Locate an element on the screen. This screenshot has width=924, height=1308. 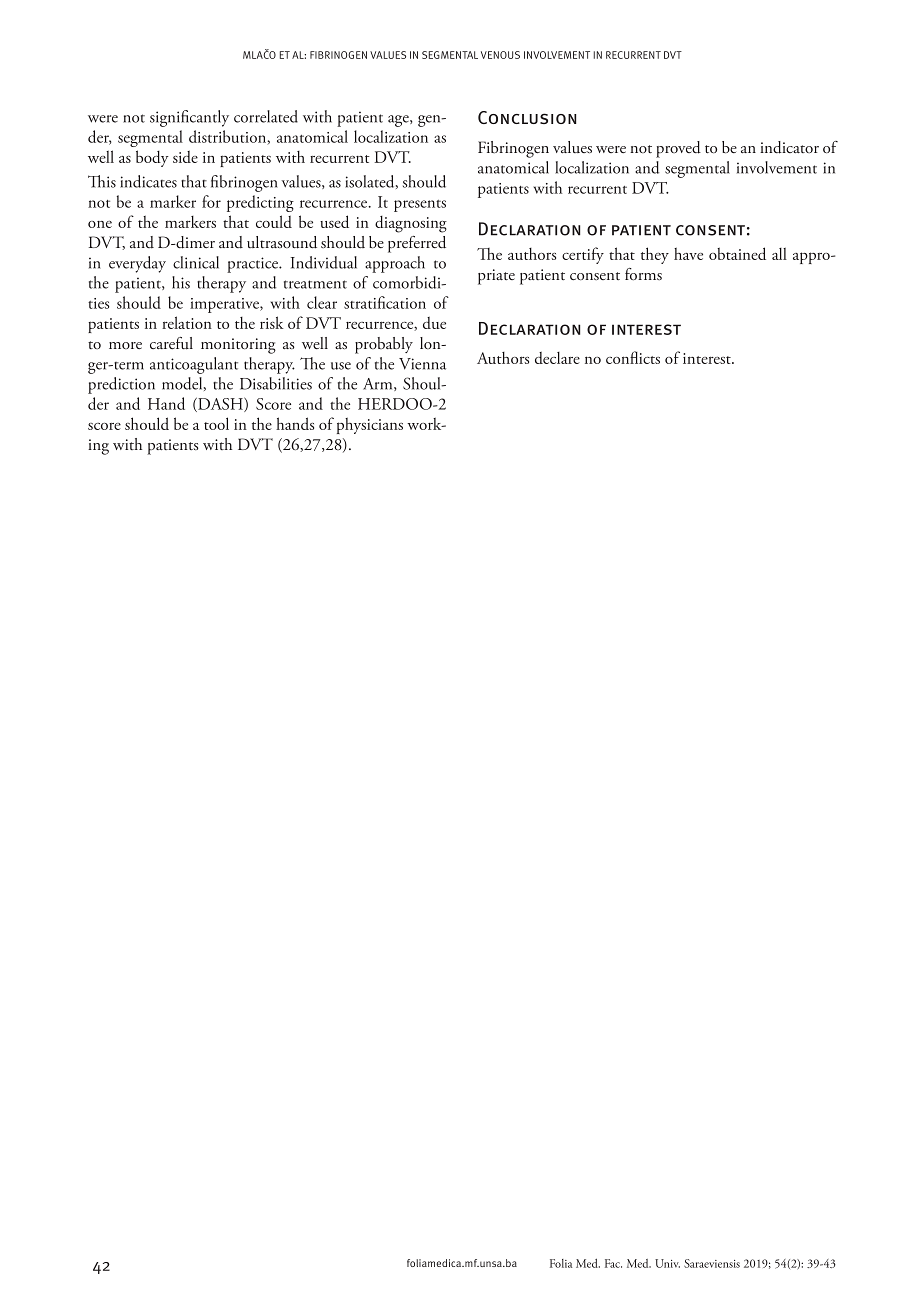
physicians is located at coordinates (370, 425).
